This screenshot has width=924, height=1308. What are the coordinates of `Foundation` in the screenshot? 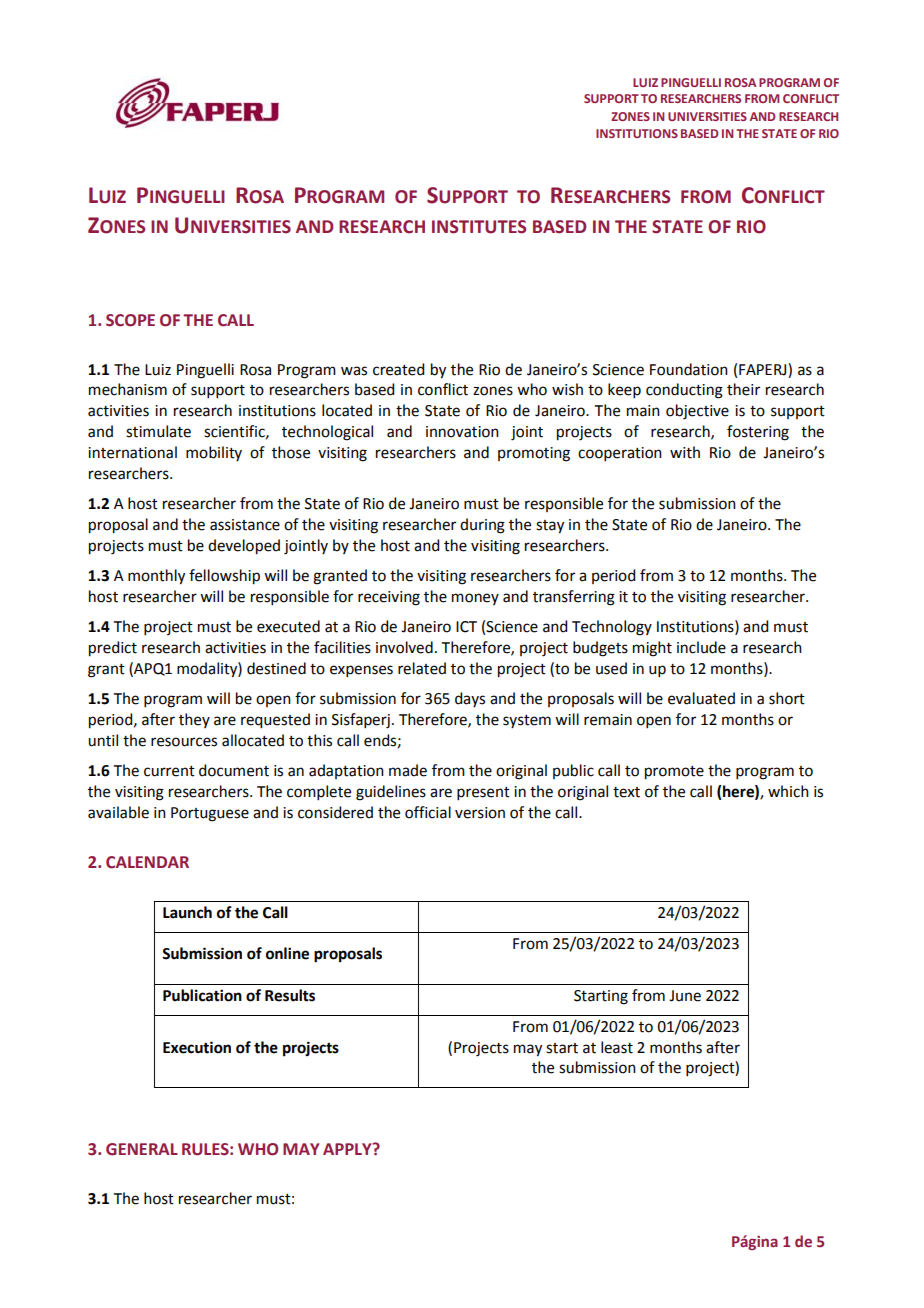 It's located at (689, 369).
